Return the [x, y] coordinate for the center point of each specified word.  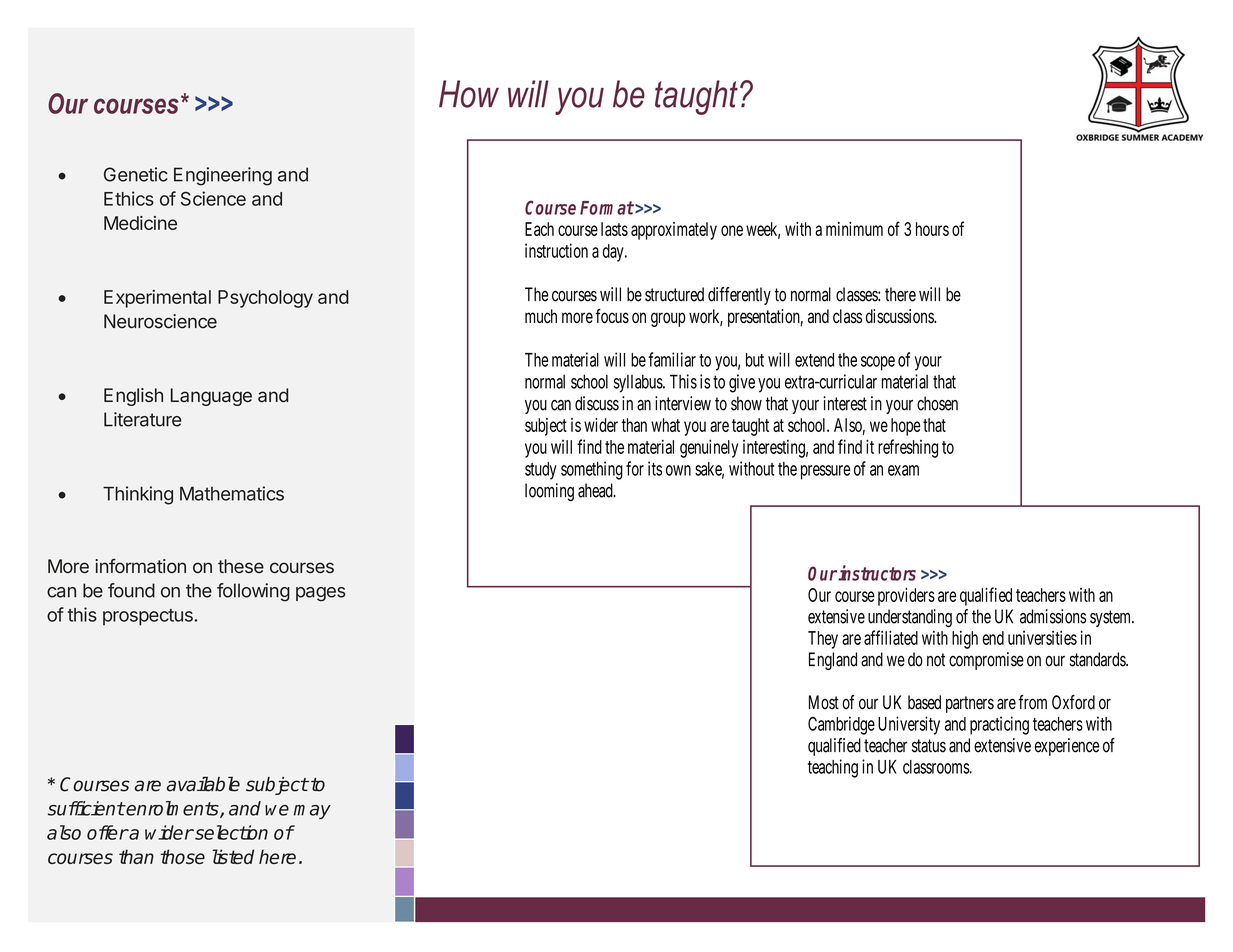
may [312, 812]
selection [230, 832]
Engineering [223, 176]
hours [932, 229]
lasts [614, 229]
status [929, 746]
